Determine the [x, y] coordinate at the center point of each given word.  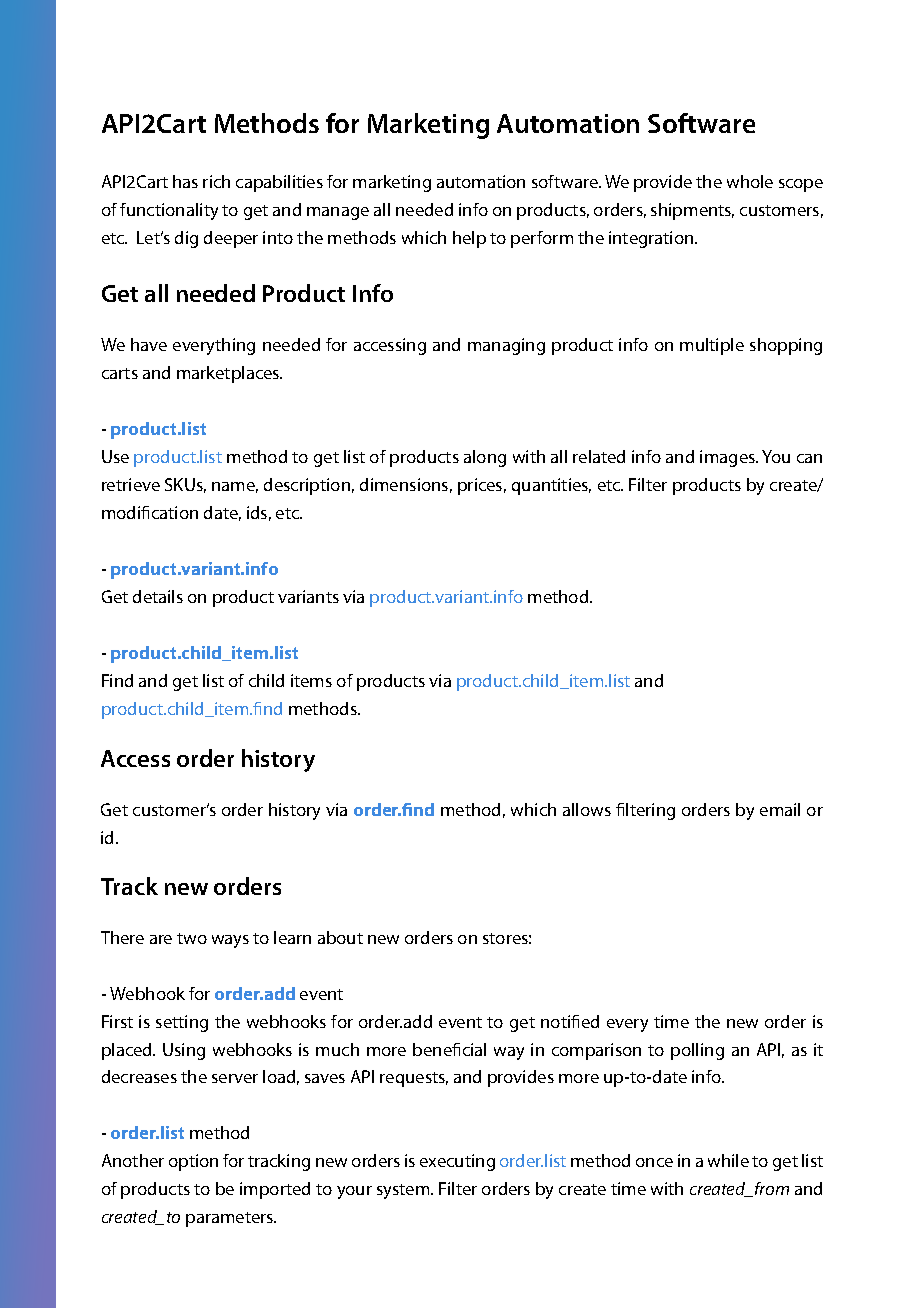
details [158, 596]
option [193, 1162]
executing [457, 1162]
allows [587, 809]
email [780, 809]
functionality [169, 211]
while [728, 1160]
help [469, 239]
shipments [692, 211]
